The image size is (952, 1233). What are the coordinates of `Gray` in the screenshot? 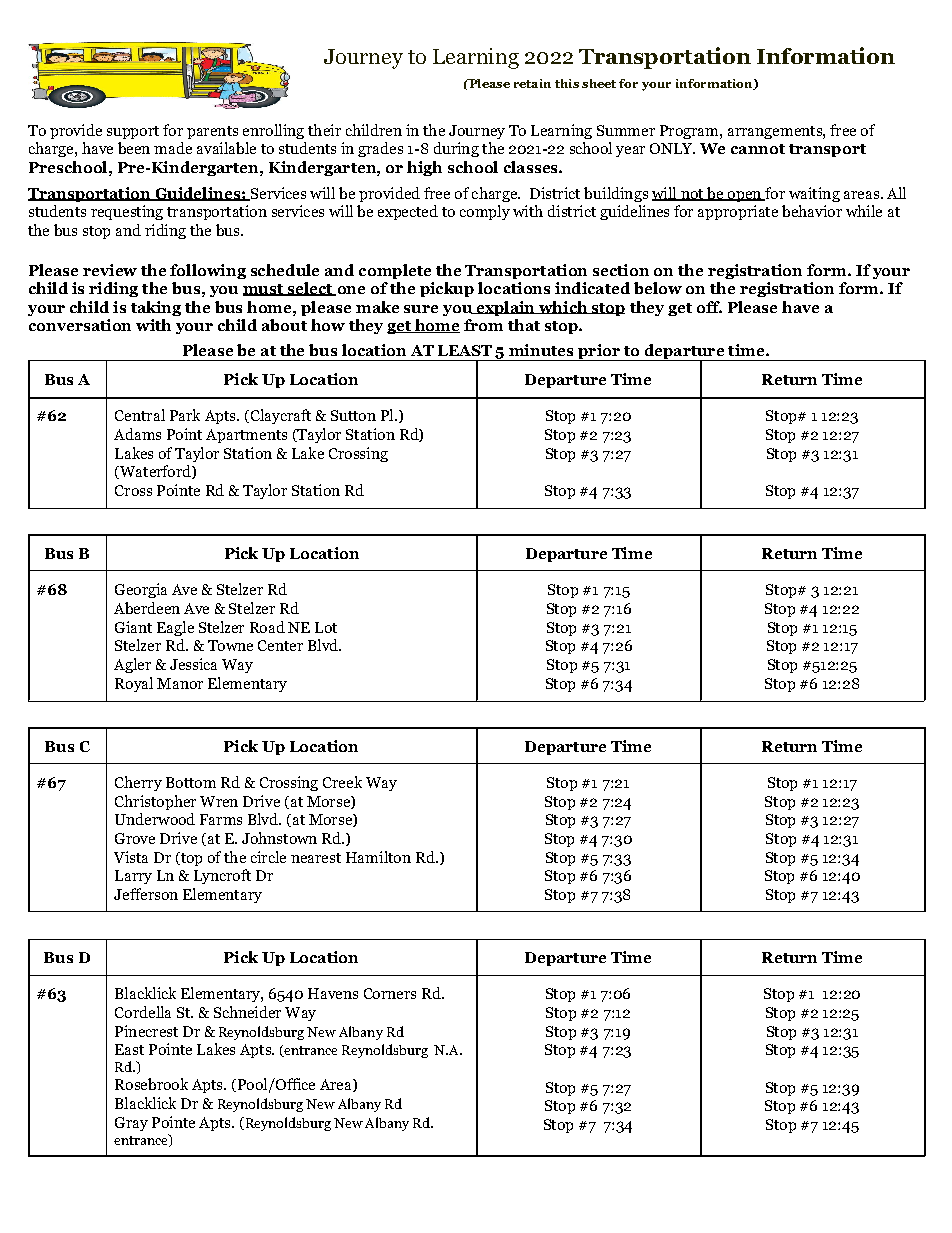 It's located at (131, 1124).
